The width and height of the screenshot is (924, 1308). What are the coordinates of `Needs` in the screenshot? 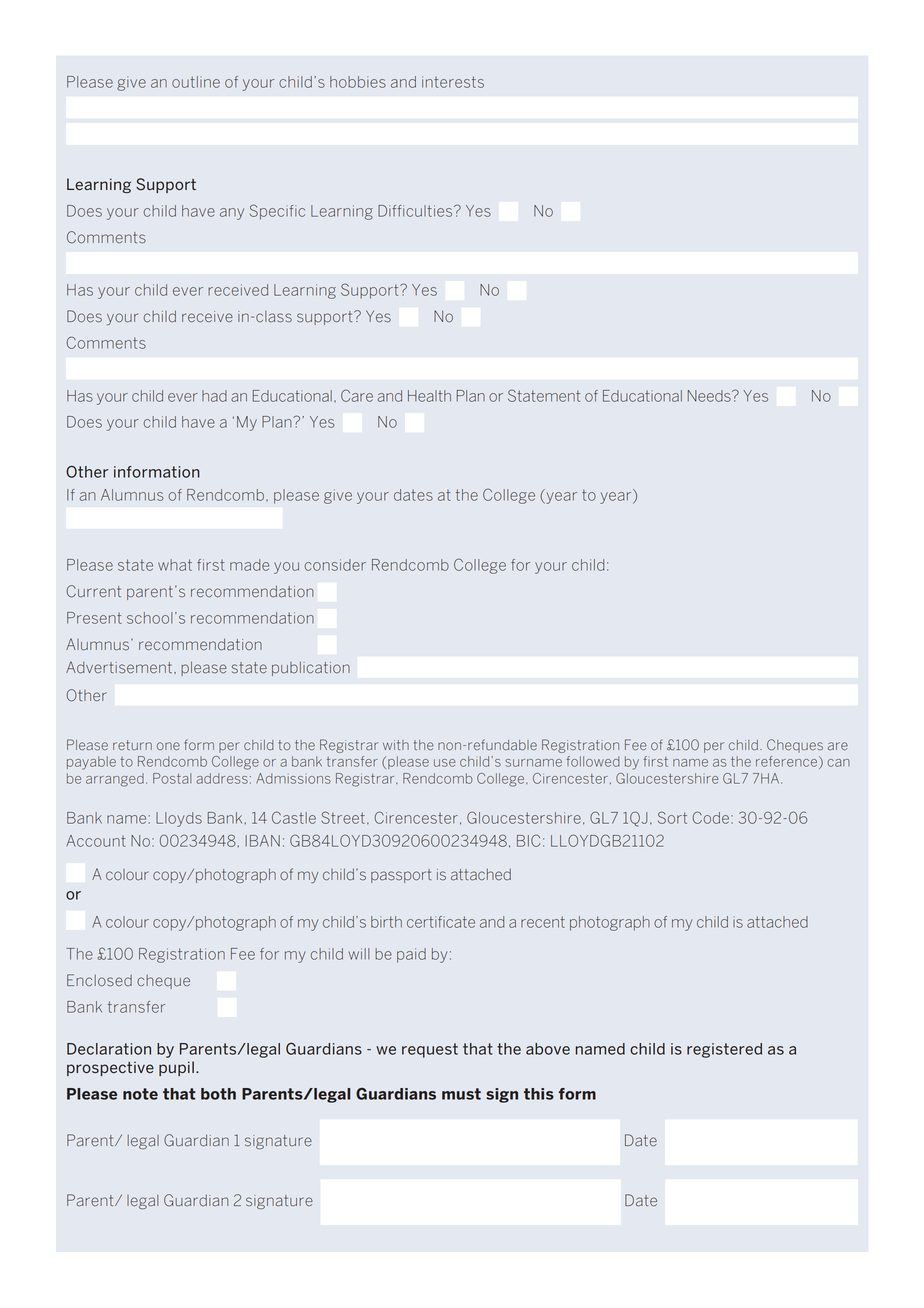 It's located at (710, 396).
